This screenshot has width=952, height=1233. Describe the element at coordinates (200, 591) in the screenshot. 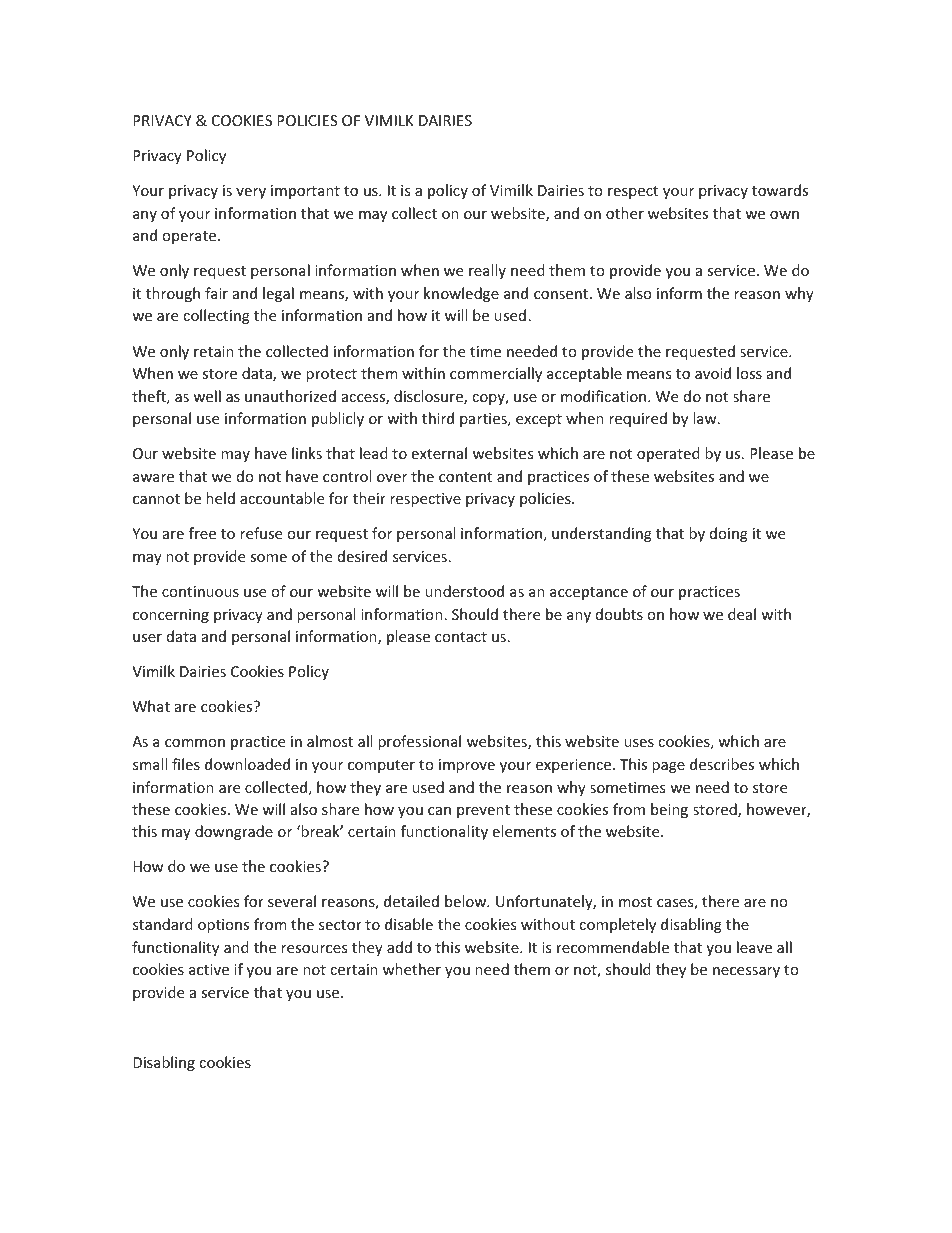

I see `continuous` at that location.
